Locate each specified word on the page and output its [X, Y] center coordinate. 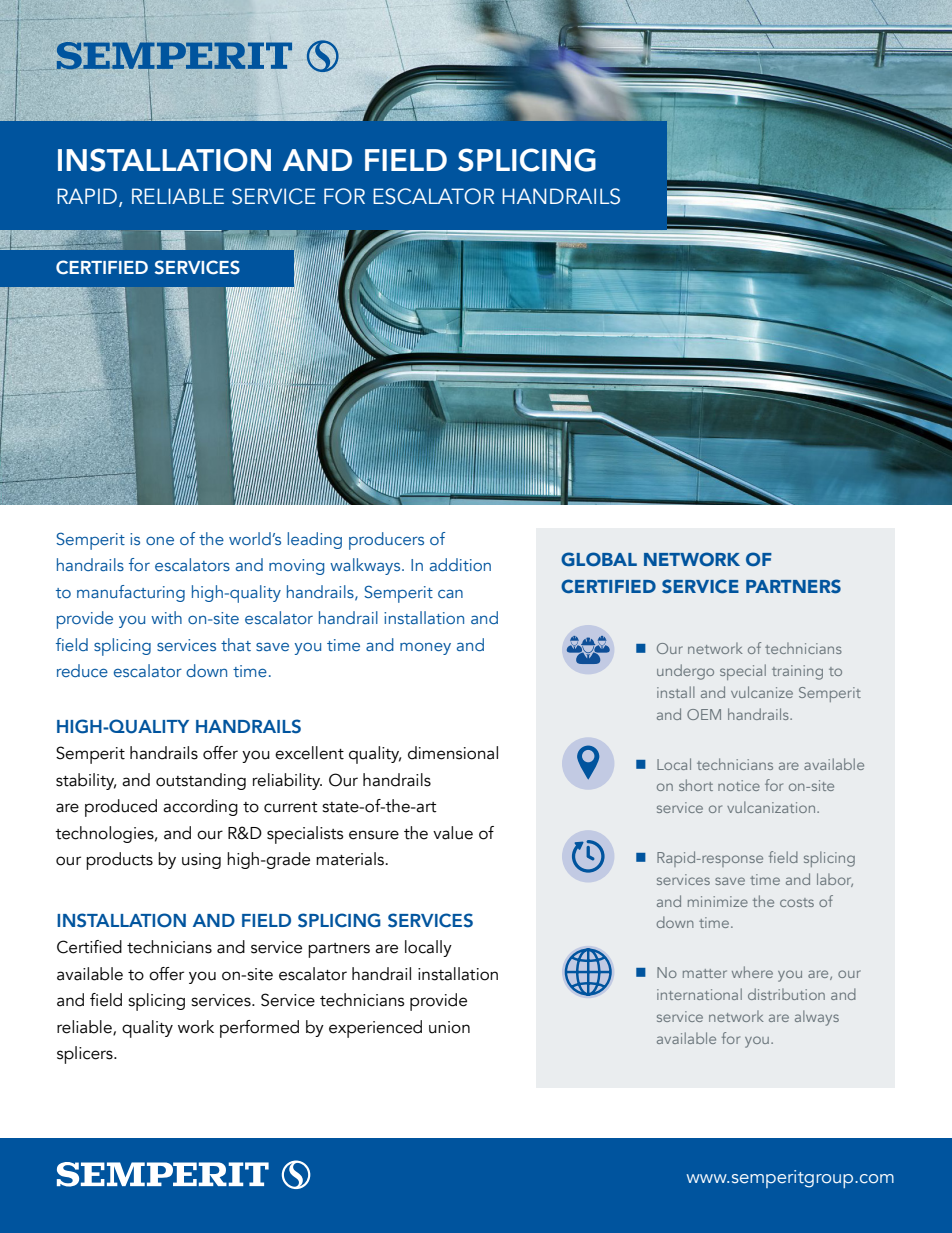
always [817, 1018]
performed [259, 1029]
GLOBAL [599, 559]
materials [351, 859]
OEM [704, 714]
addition [460, 564]
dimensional [453, 753]
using [201, 861]
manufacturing [131, 593]
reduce [82, 670]
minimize [718, 901]
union [449, 1027]
